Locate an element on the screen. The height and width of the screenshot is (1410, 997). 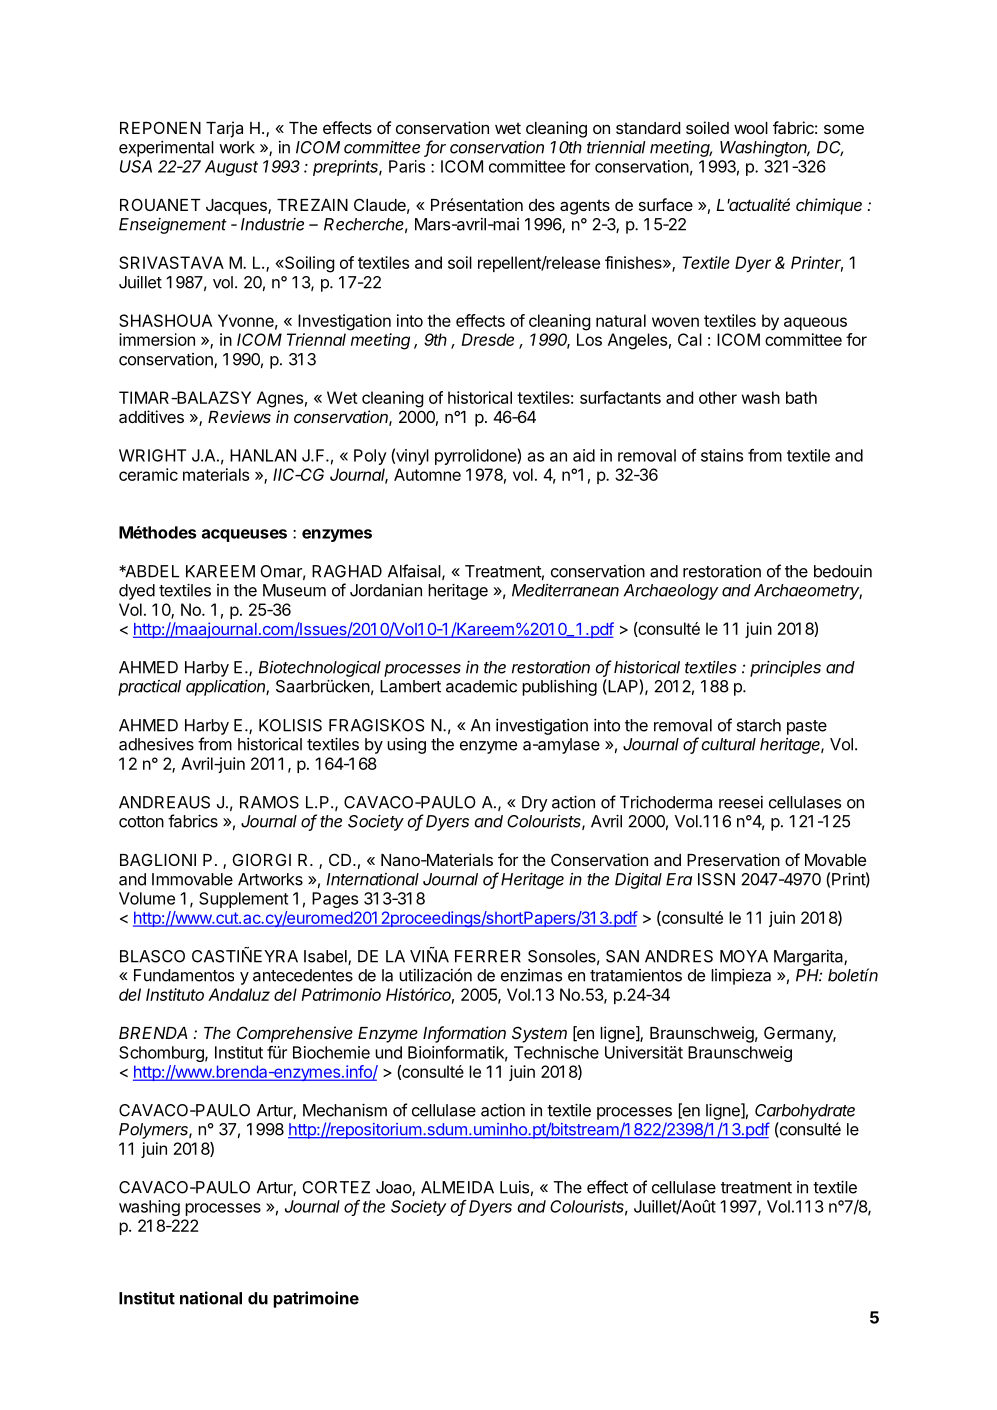
August is located at coordinates (231, 168).
